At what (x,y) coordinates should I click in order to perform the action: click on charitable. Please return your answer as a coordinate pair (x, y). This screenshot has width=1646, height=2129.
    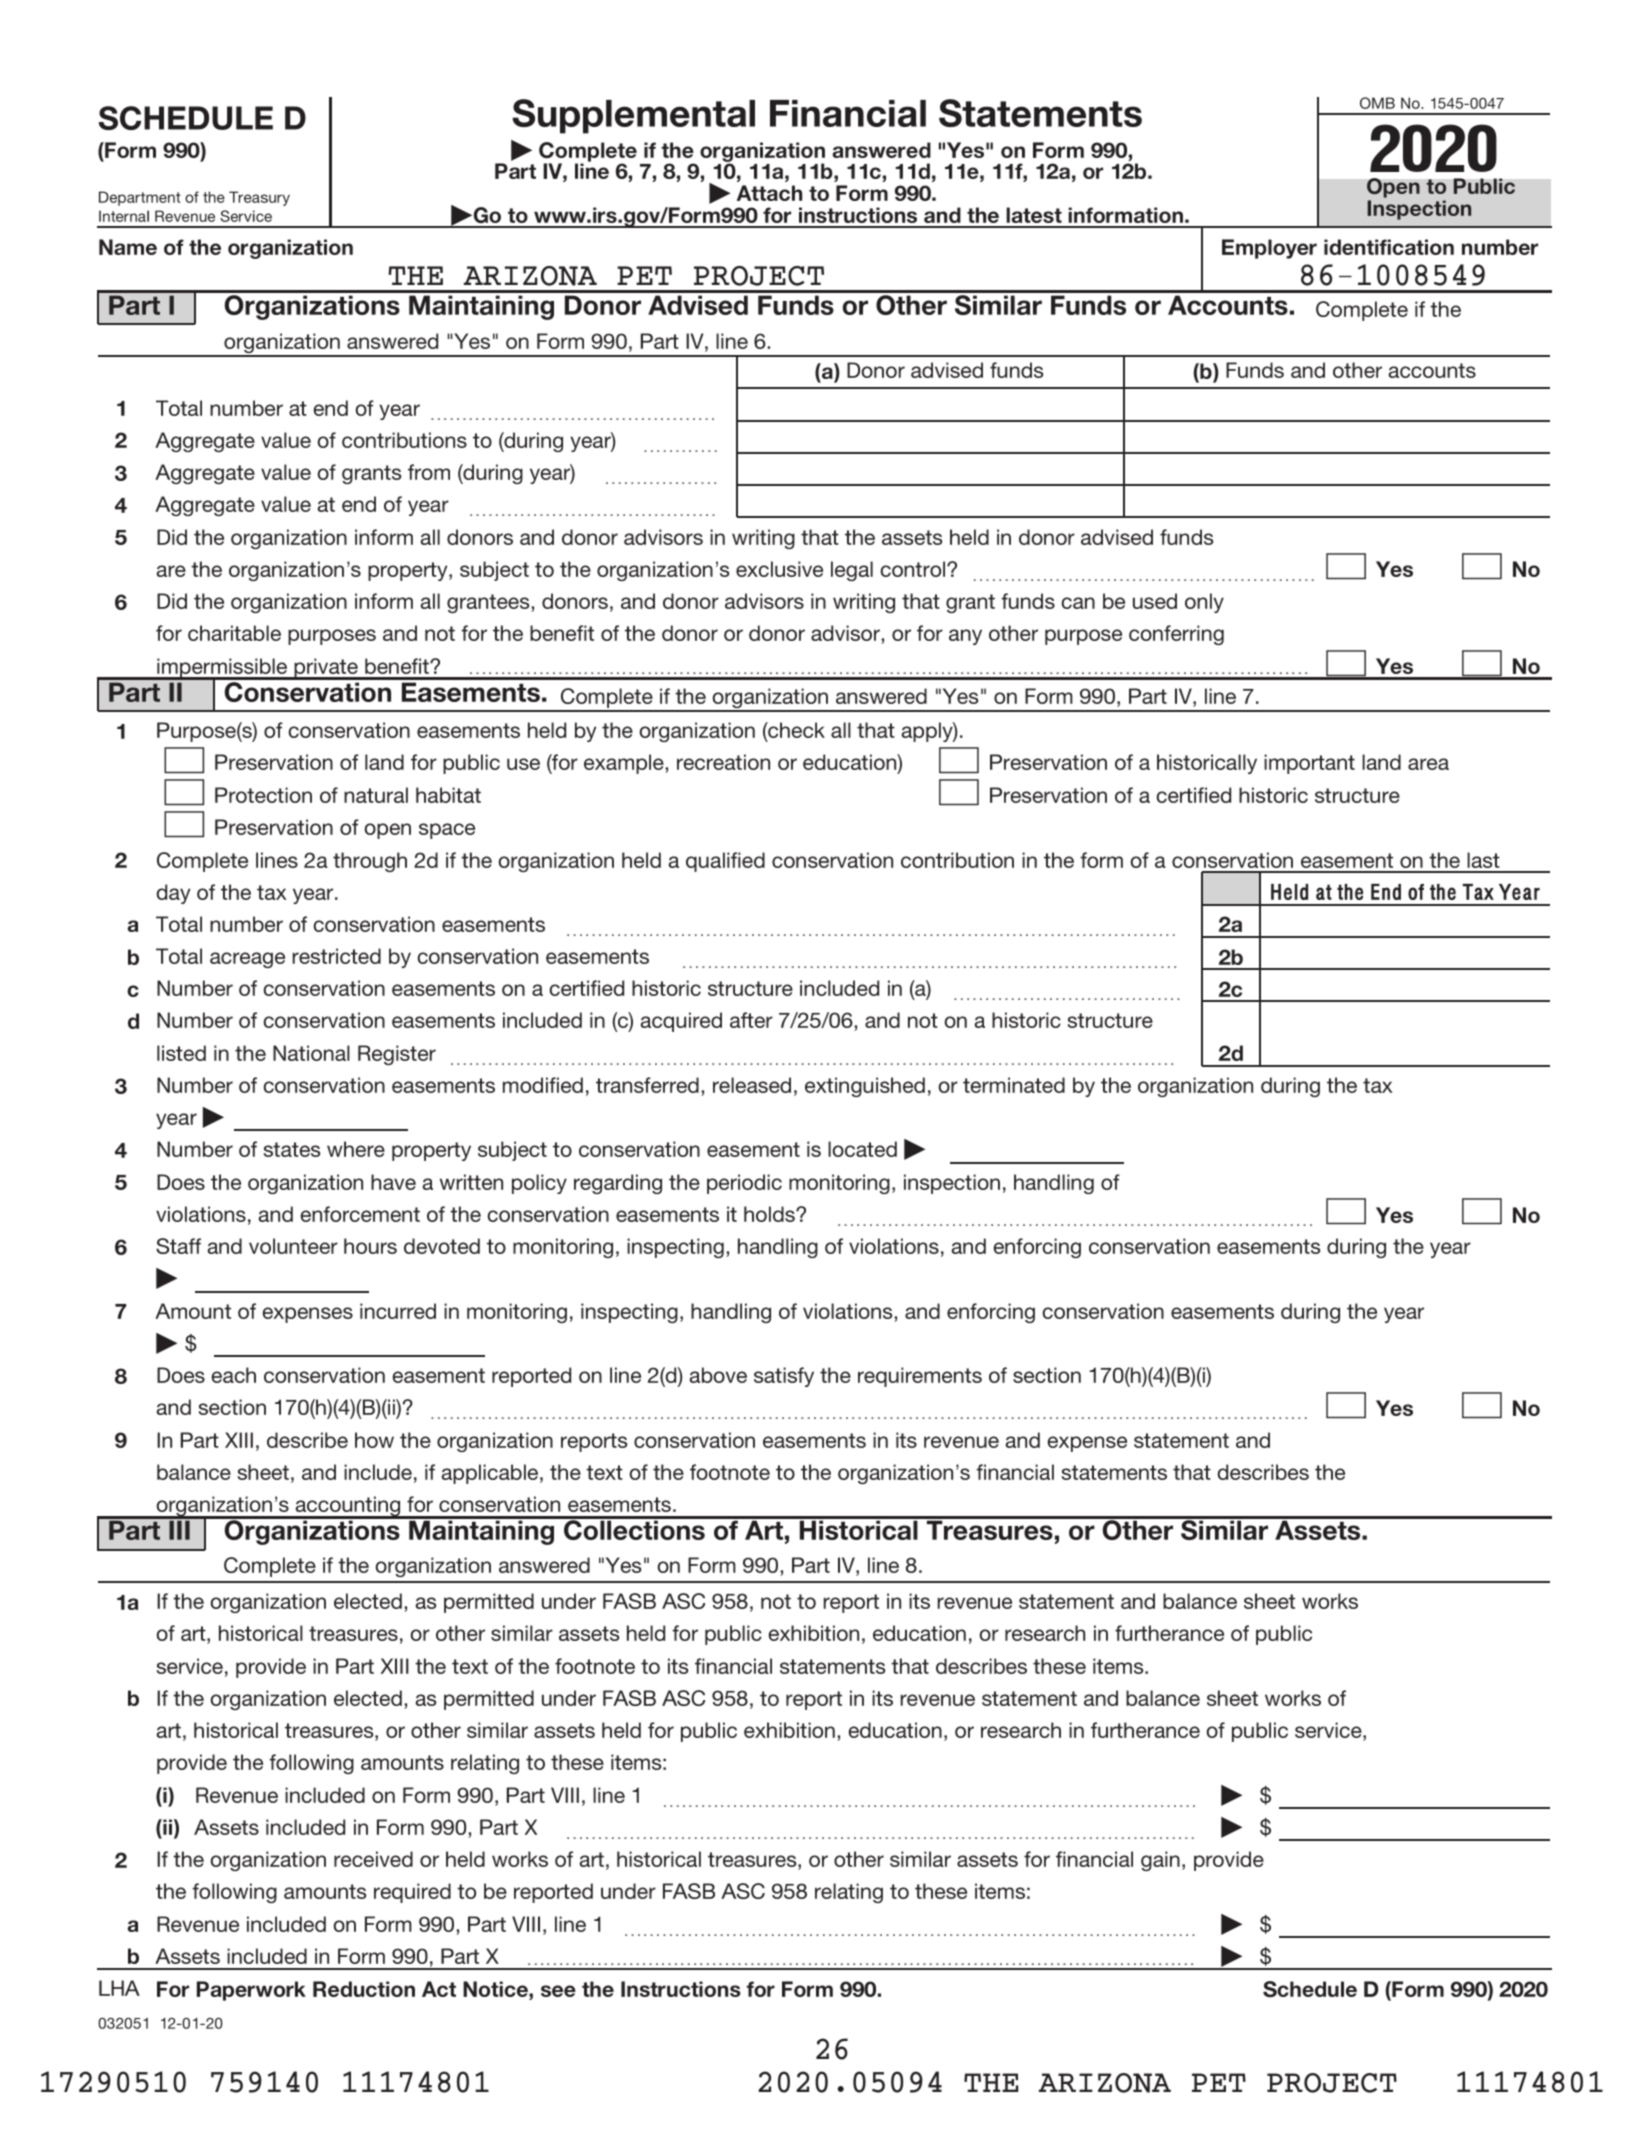
    Looking at the image, I should click on (234, 633).
